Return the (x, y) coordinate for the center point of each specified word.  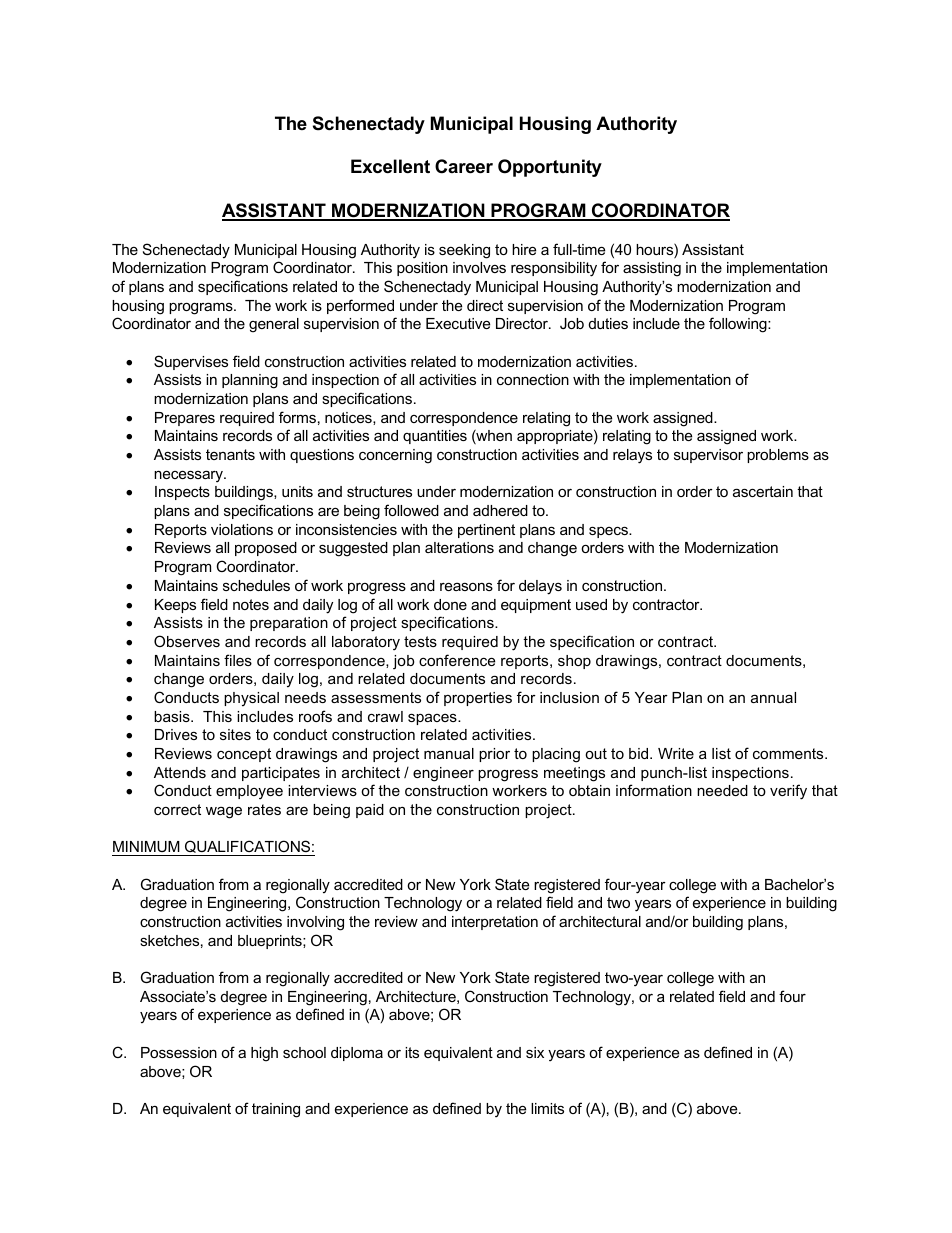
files (238, 660)
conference (457, 660)
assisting (652, 269)
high (264, 1054)
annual (773, 697)
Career (464, 166)
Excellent (390, 166)
